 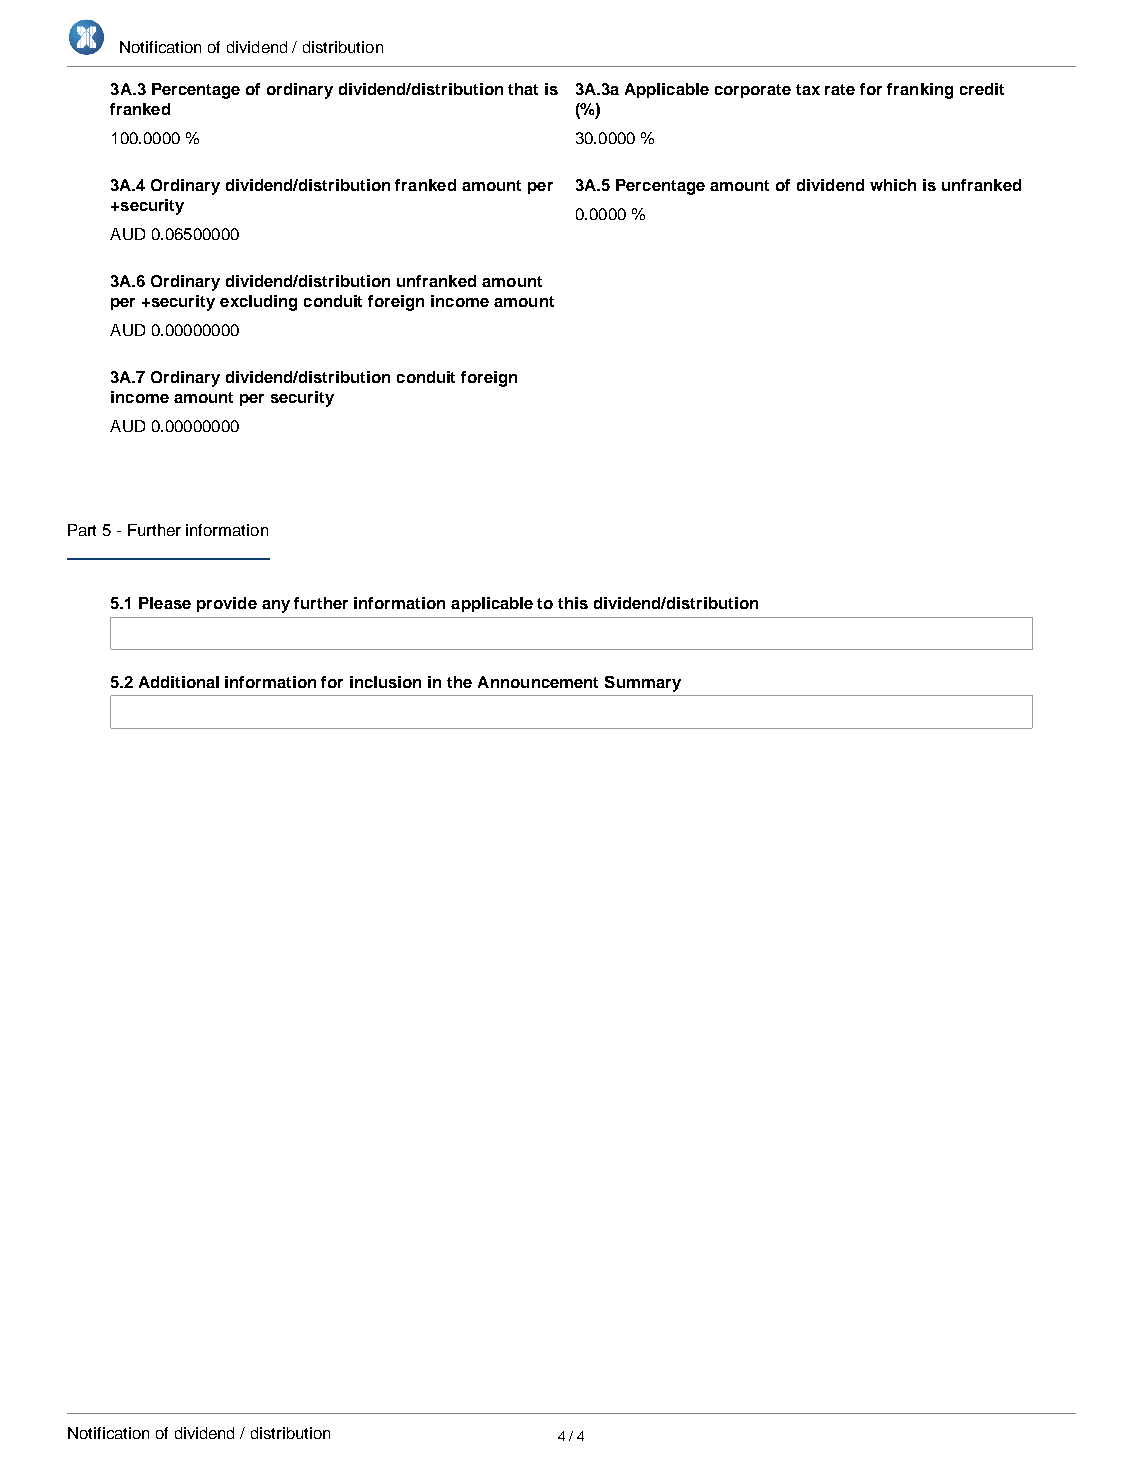 I want to click on Additional, so click(x=179, y=682).
